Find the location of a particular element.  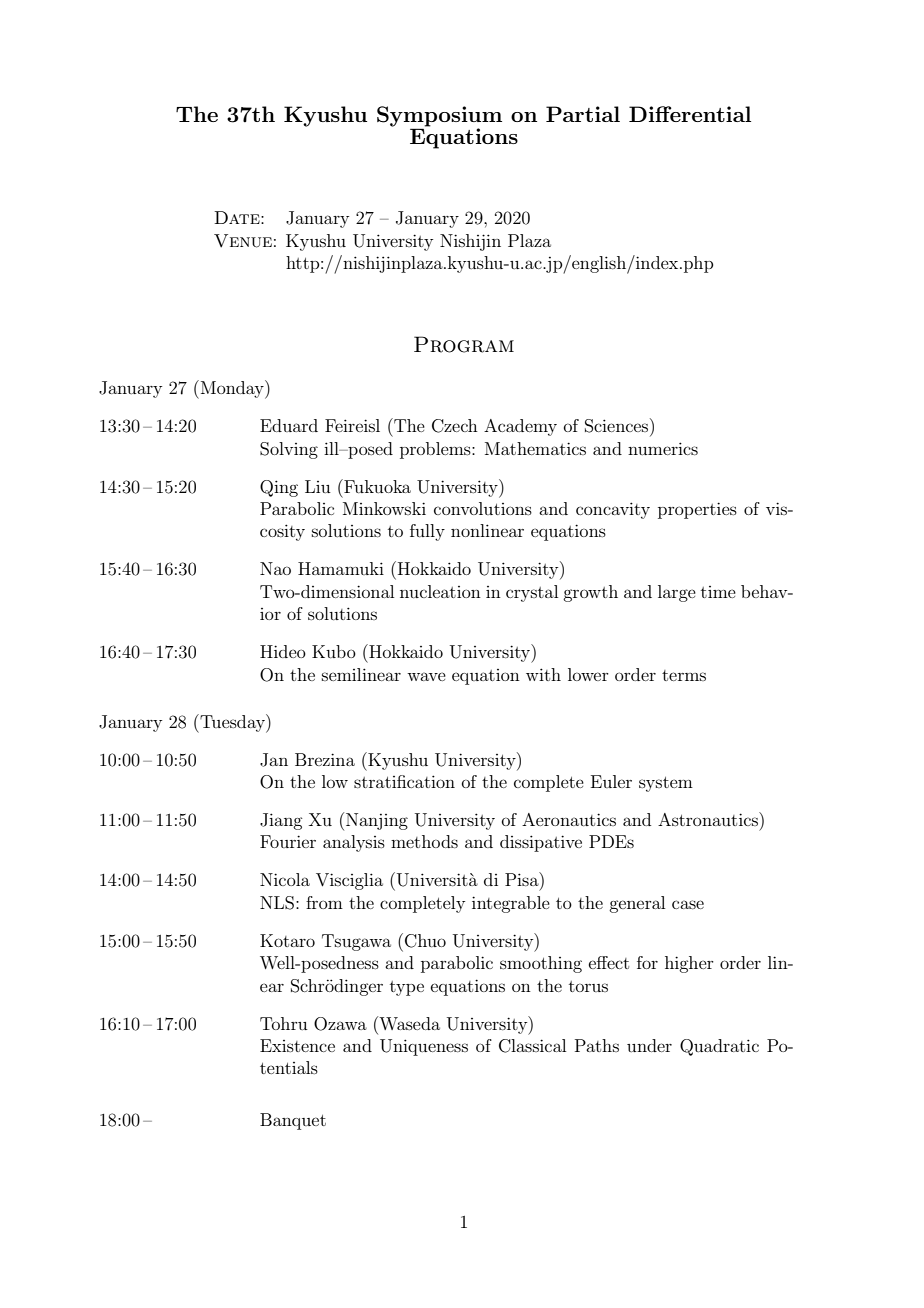

Partial is located at coordinates (583, 114).
